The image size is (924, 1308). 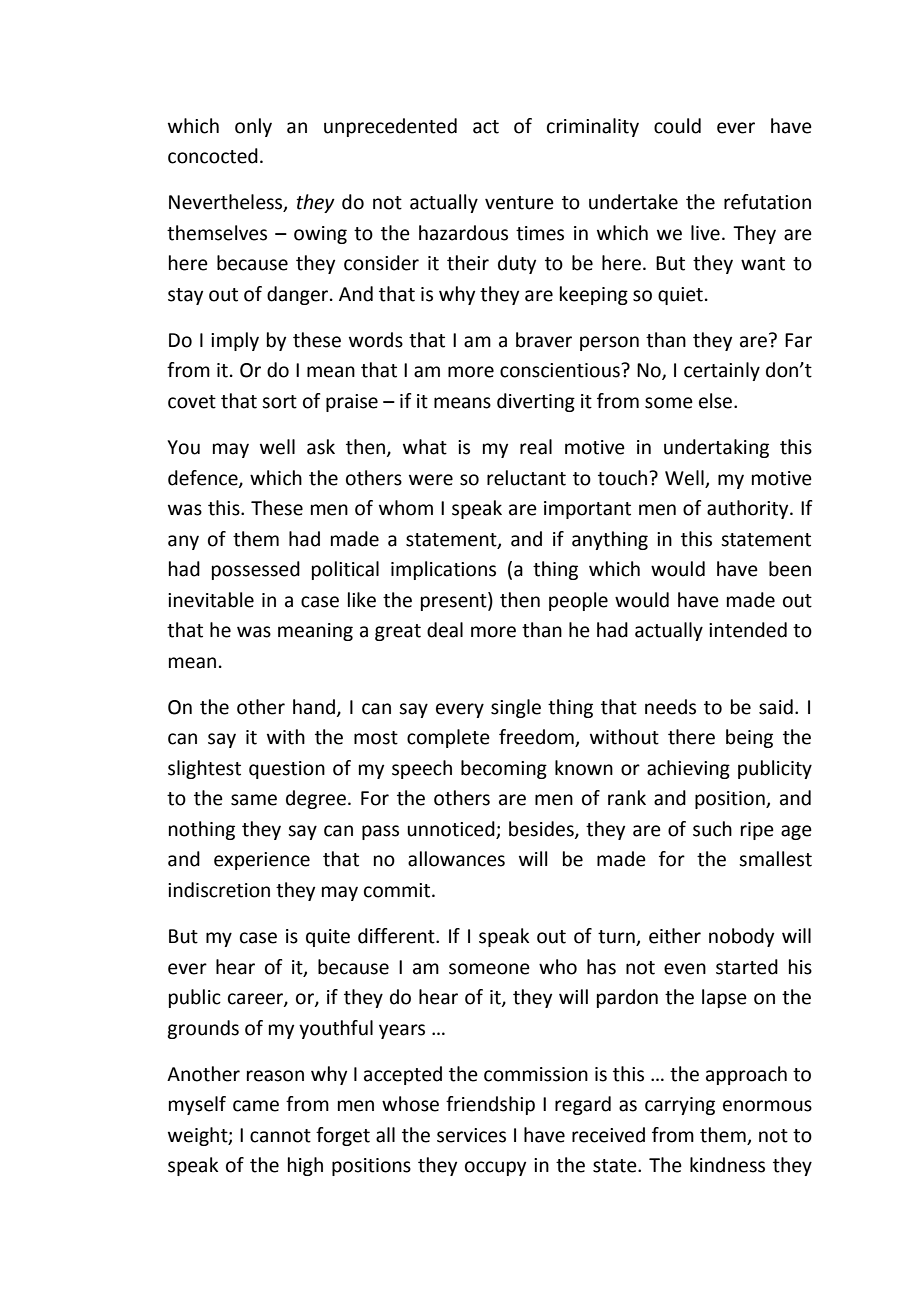 I want to click on cannot, so click(x=280, y=1136).
